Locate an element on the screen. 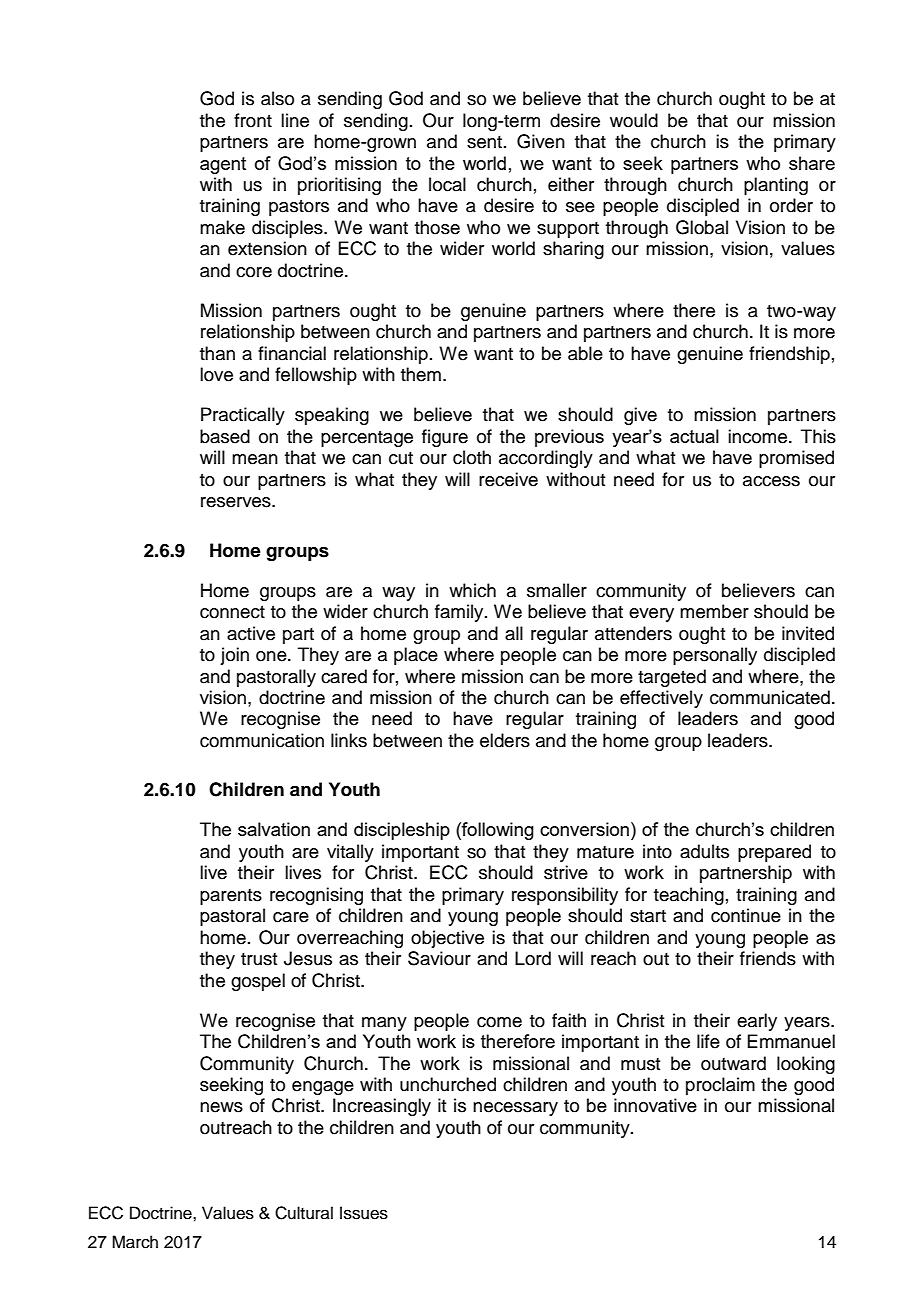 This screenshot has height=1307, width=924. planting is located at coordinates (776, 186).
